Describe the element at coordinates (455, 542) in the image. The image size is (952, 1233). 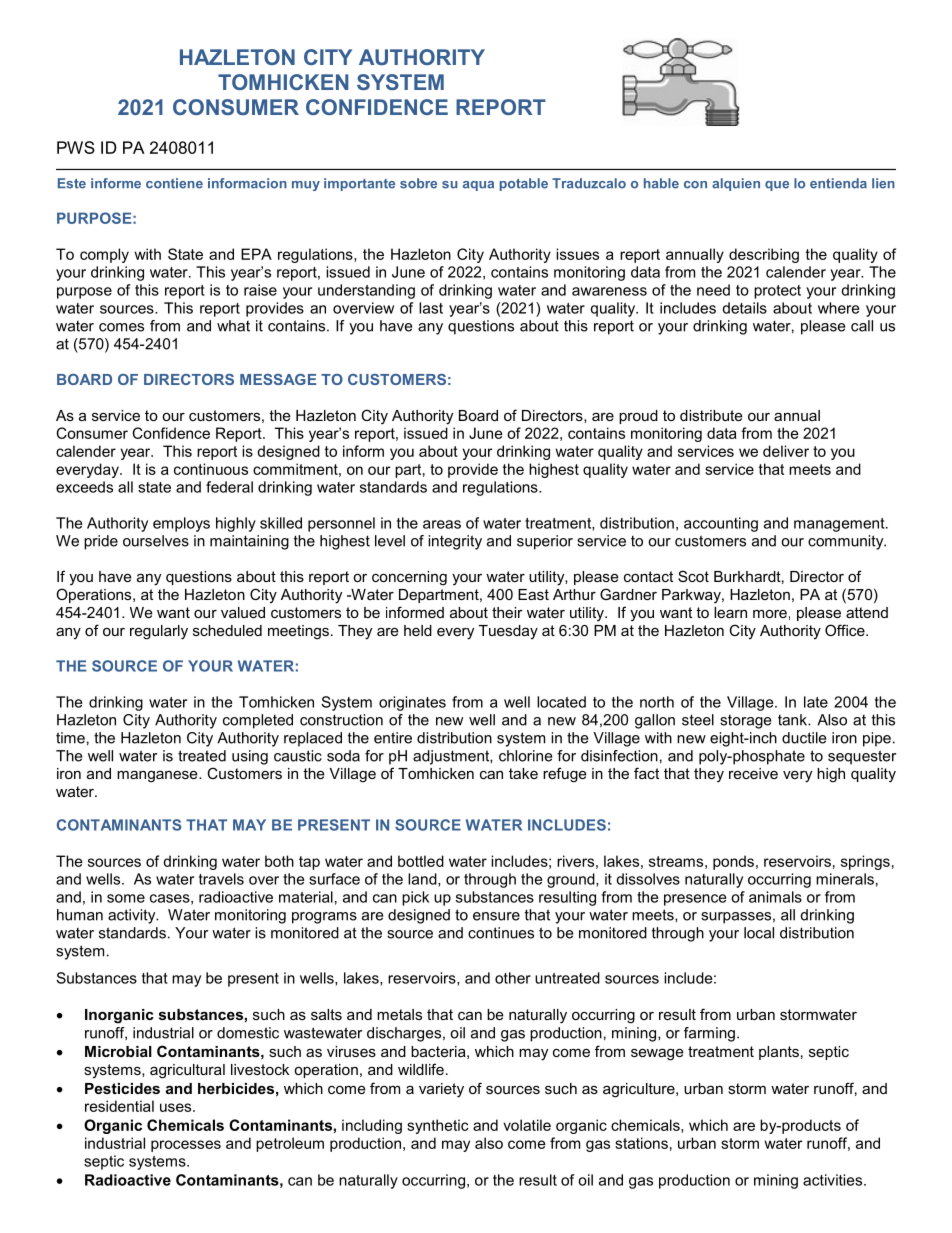
I see `integrity` at that location.
